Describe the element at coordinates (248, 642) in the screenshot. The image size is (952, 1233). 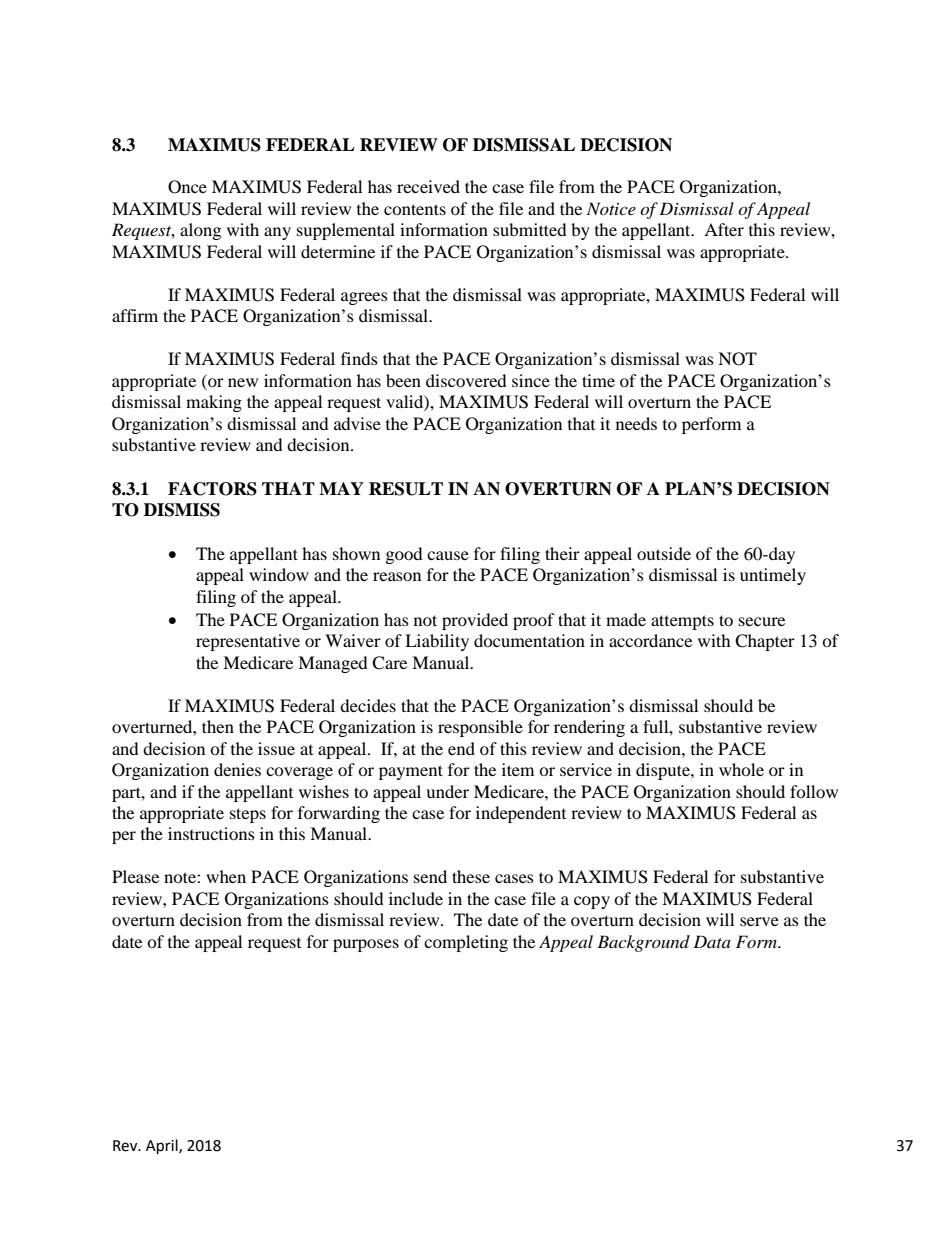
I see `representative` at that location.
